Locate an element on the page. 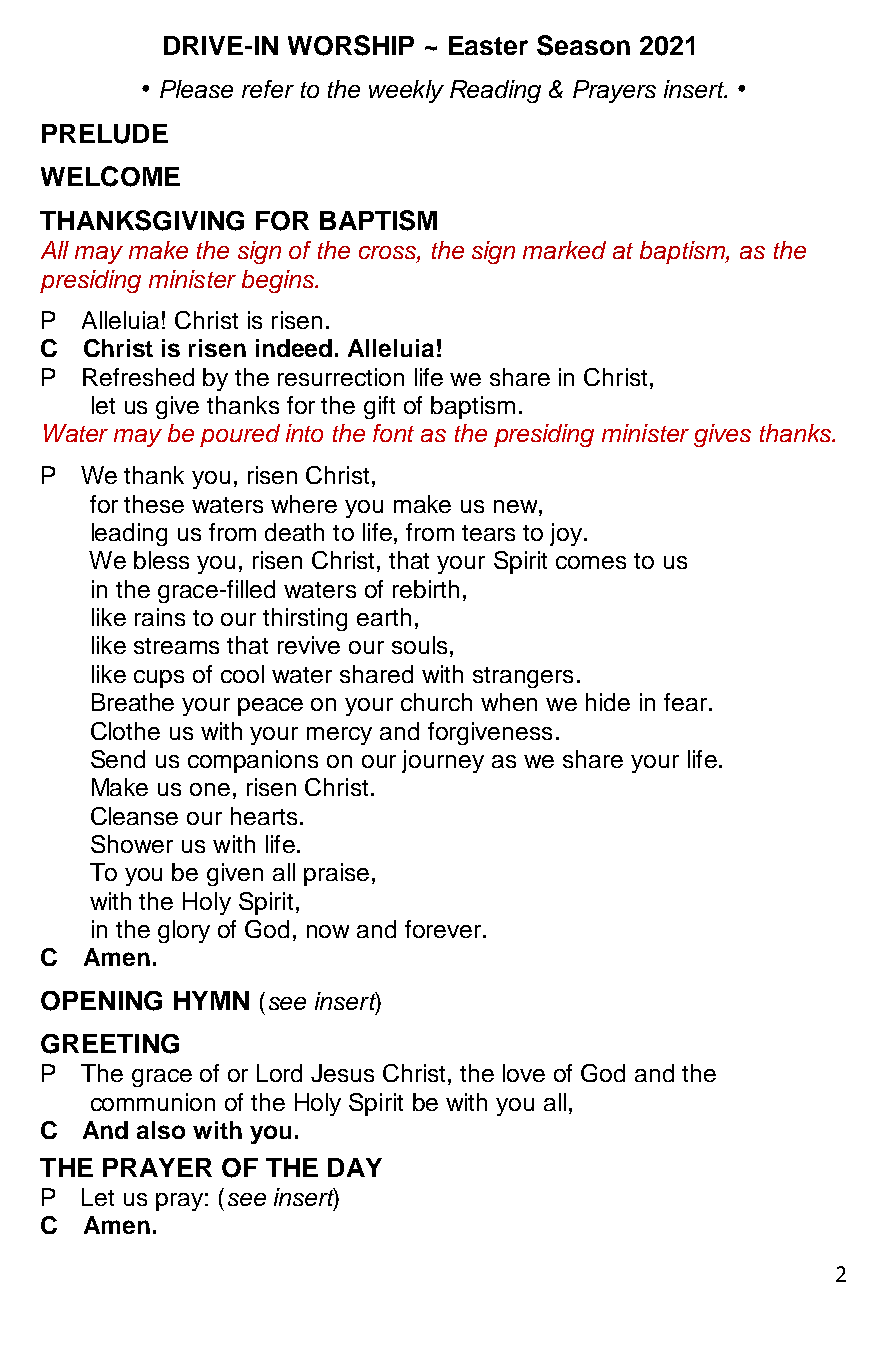 Image resolution: width=887 pixels, height=1372 pixels. love is located at coordinates (524, 1073).
